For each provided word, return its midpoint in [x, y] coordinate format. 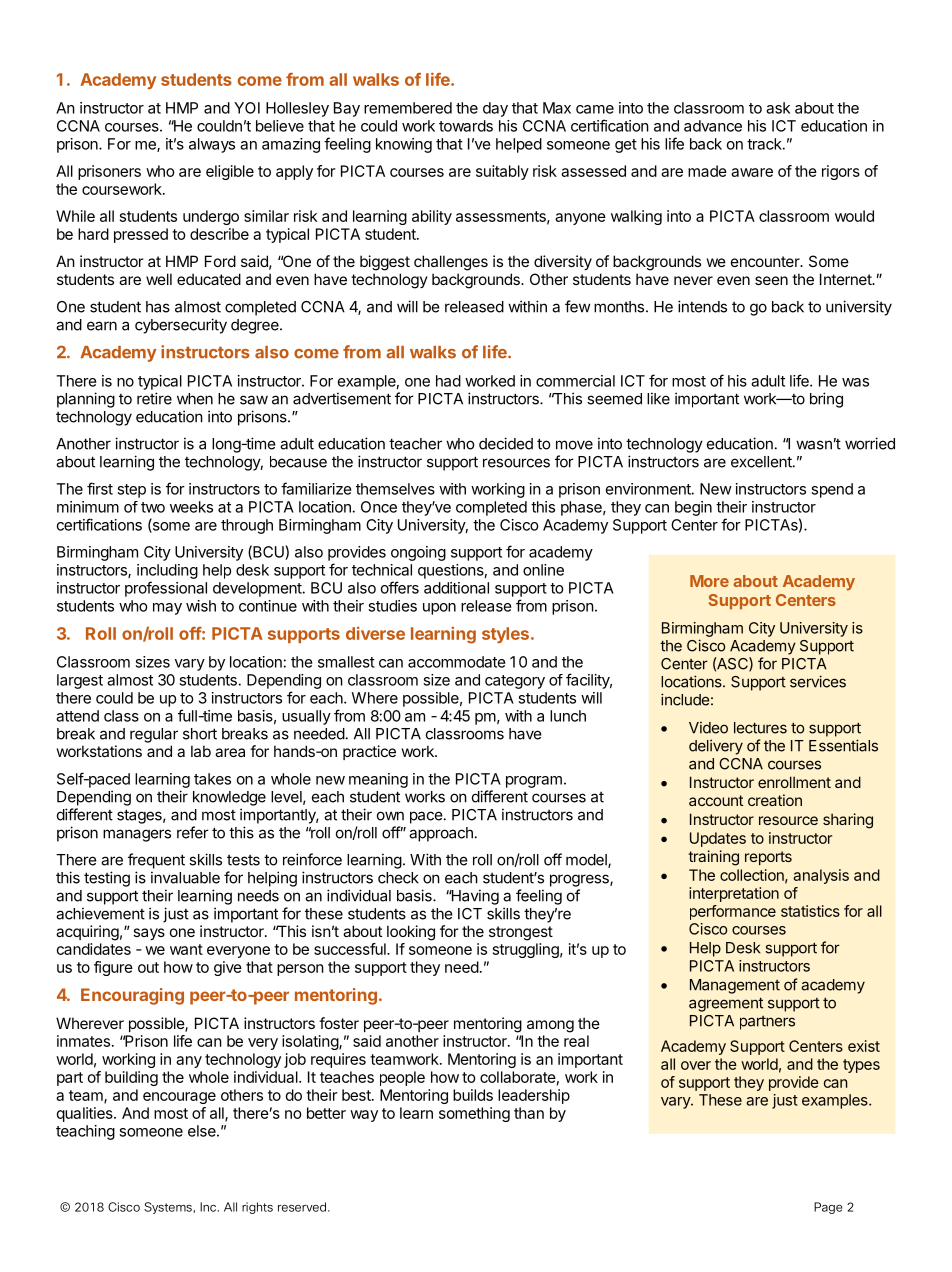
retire [154, 398]
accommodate [457, 662]
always [212, 145]
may [167, 609]
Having [474, 897]
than [529, 1113]
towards [466, 126]
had [448, 381]
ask [778, 108]
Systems [169, 1208]
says [149, 934]
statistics [810, 911]
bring [826, 400]
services [818, 681]
